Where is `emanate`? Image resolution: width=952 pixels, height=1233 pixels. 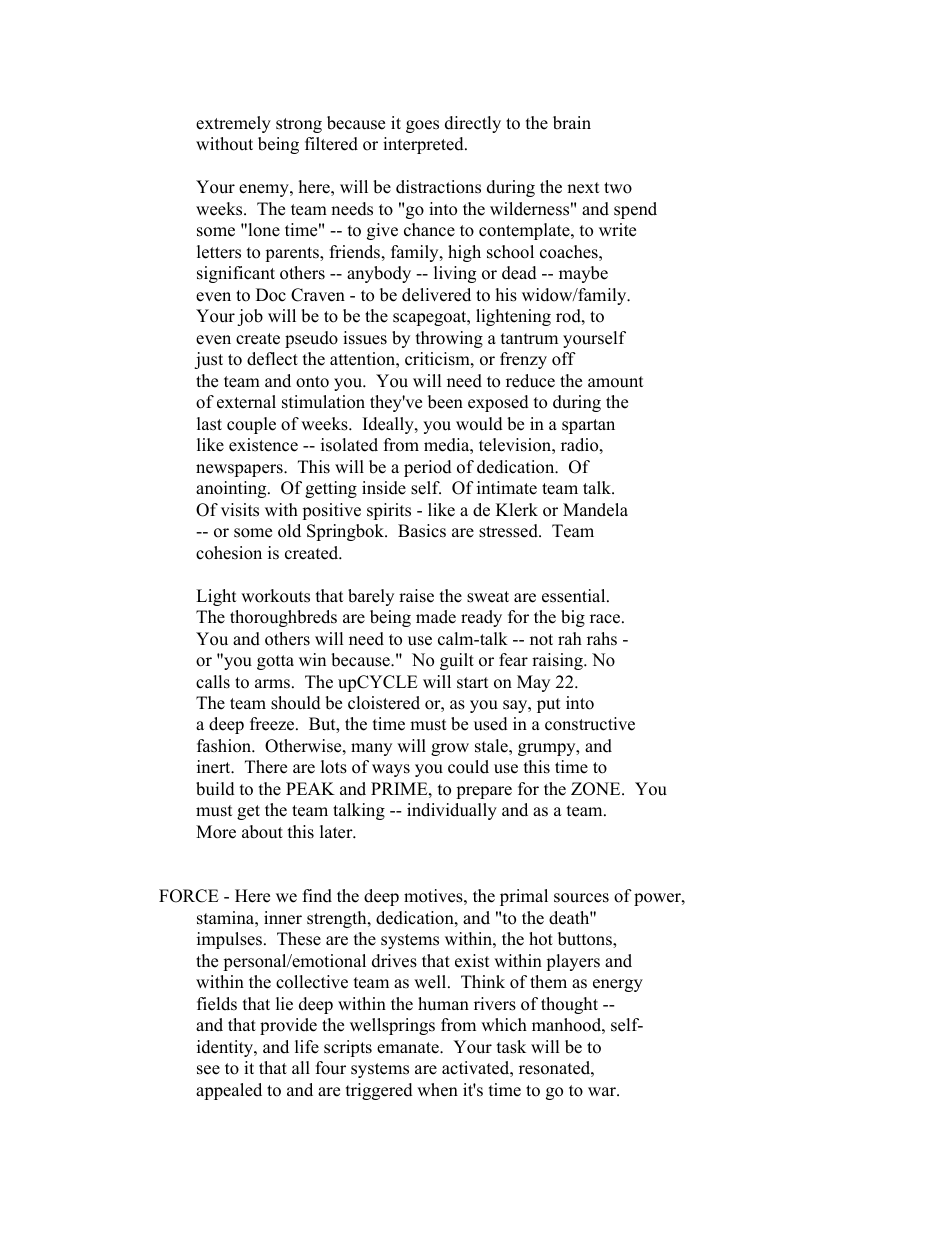
emanate is located at coordinates (409, 1048).
